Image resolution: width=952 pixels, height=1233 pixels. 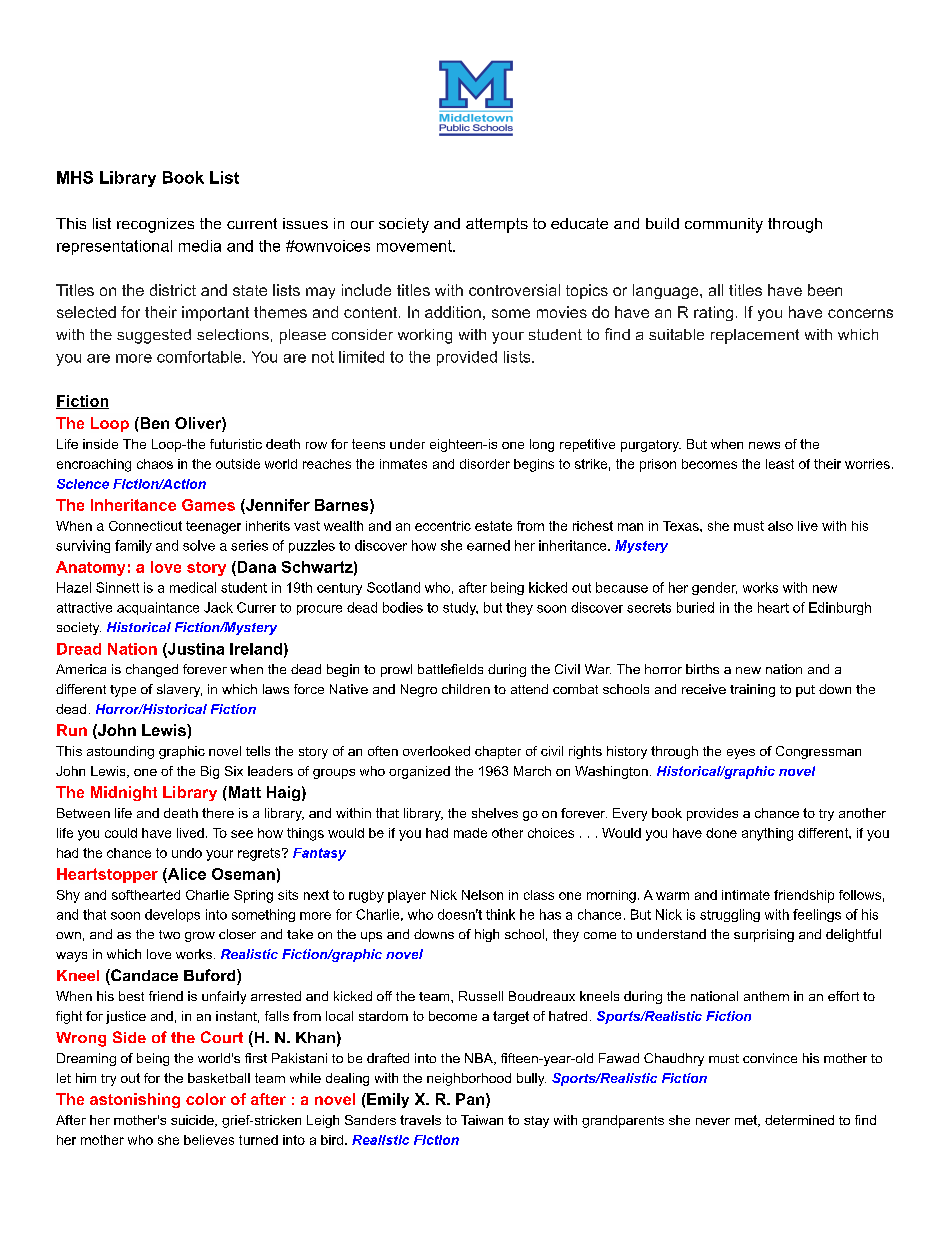 What do you see at coordinates (121, 833) in the screenshot?
I see `could` at bounding box center [121, 833].
